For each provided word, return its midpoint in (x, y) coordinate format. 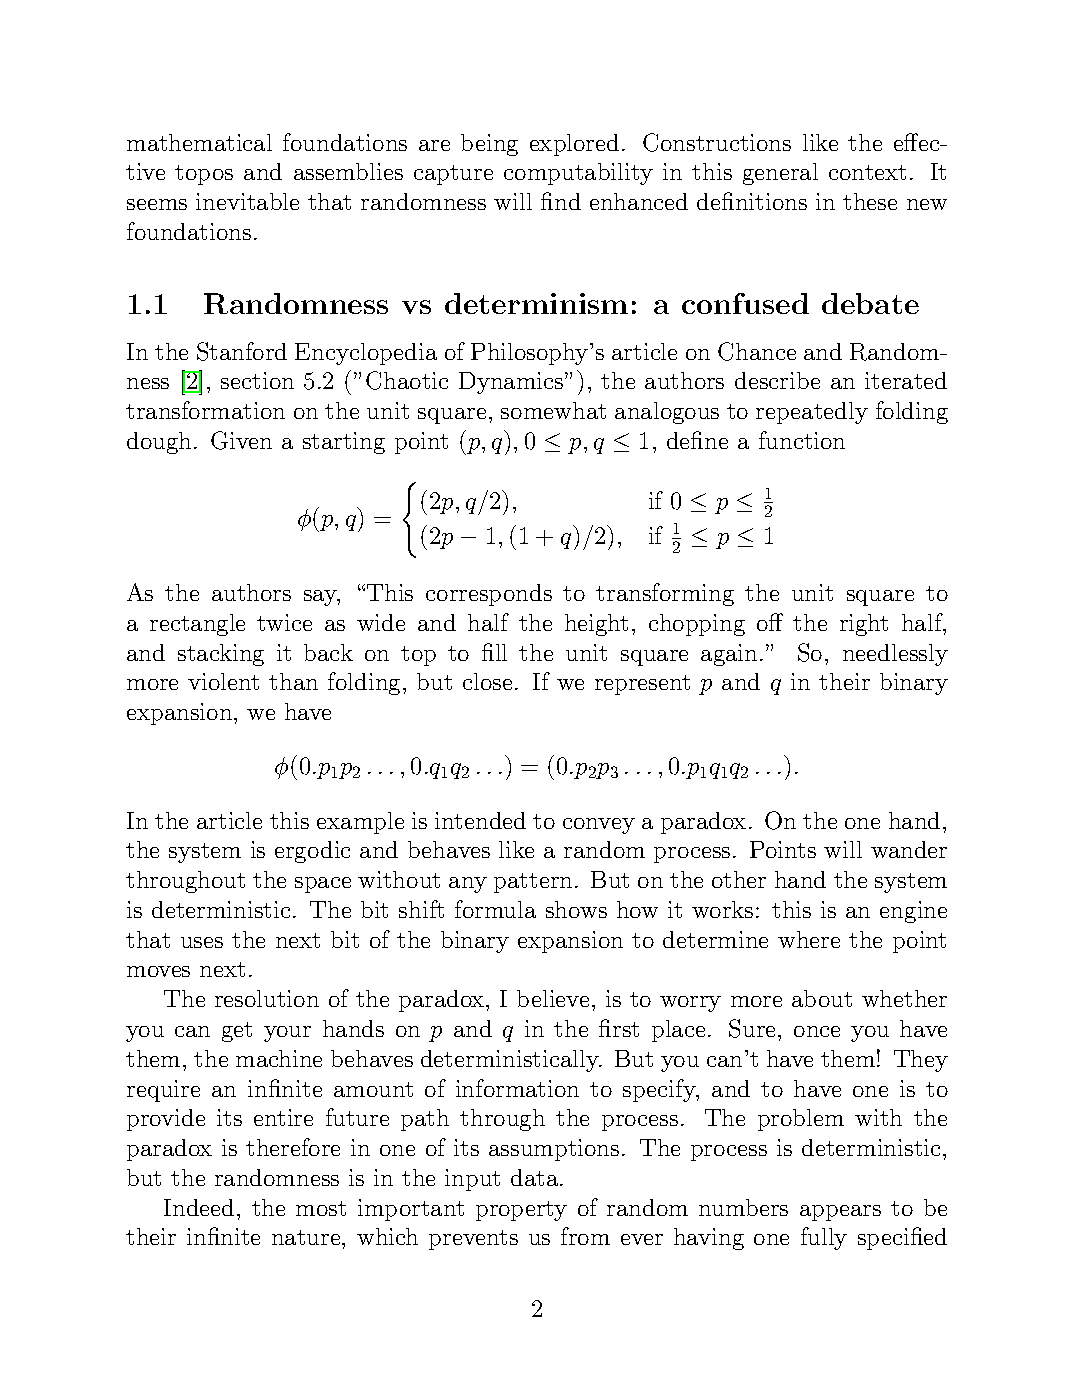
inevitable (247, 201)
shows (576, 909)
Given (241, 440)
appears (840, 1213)
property (521, 1211)
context (867, 172)
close (487, 681)
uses (202, 942)
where (809, 939)
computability (578, 174)
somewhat (553, 410)
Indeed (199, 1207)
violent (223, 681)
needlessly (895, 655)
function (802, 440)
